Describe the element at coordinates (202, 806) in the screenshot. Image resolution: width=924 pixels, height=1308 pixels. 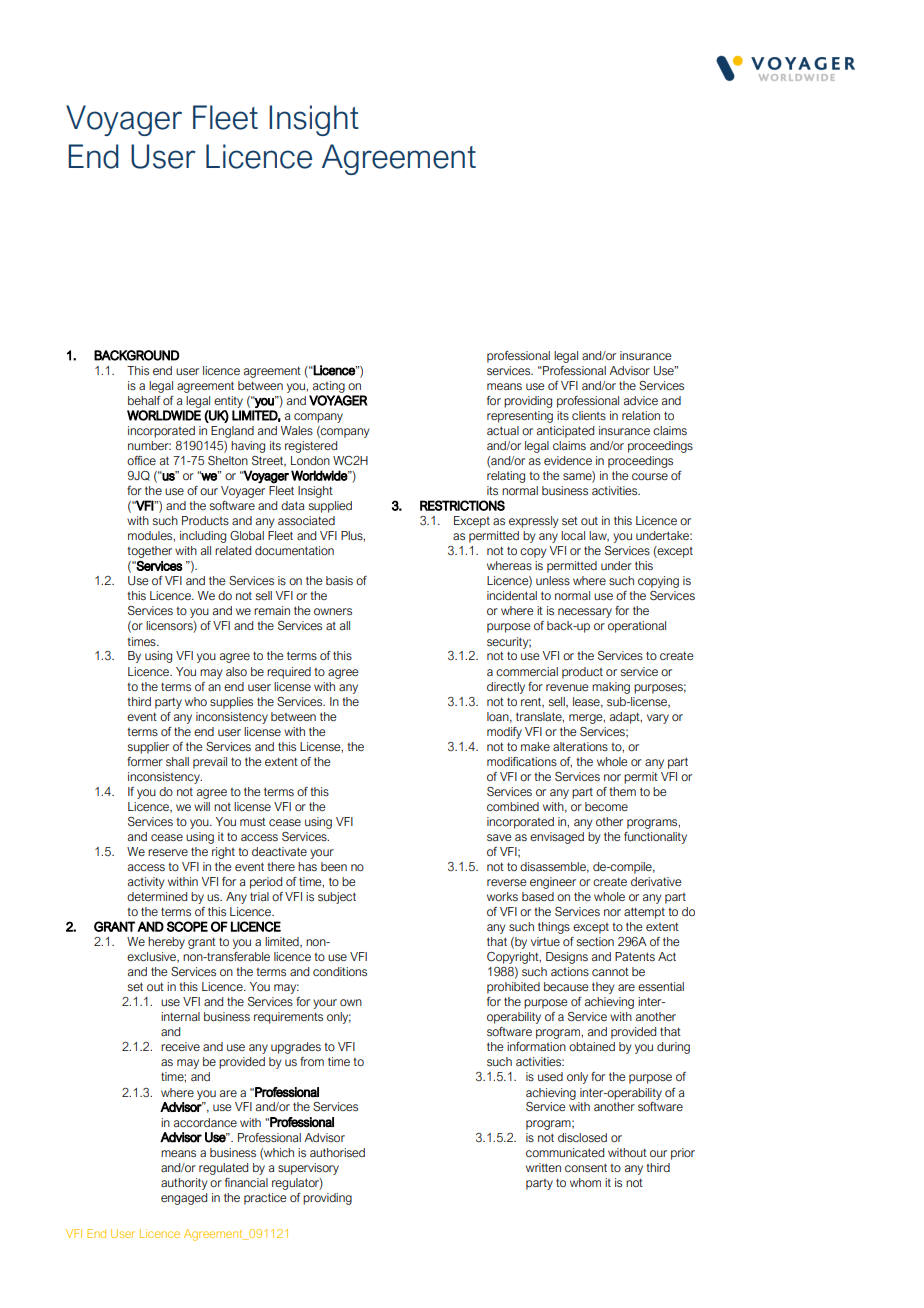
I see `will` at that location.
